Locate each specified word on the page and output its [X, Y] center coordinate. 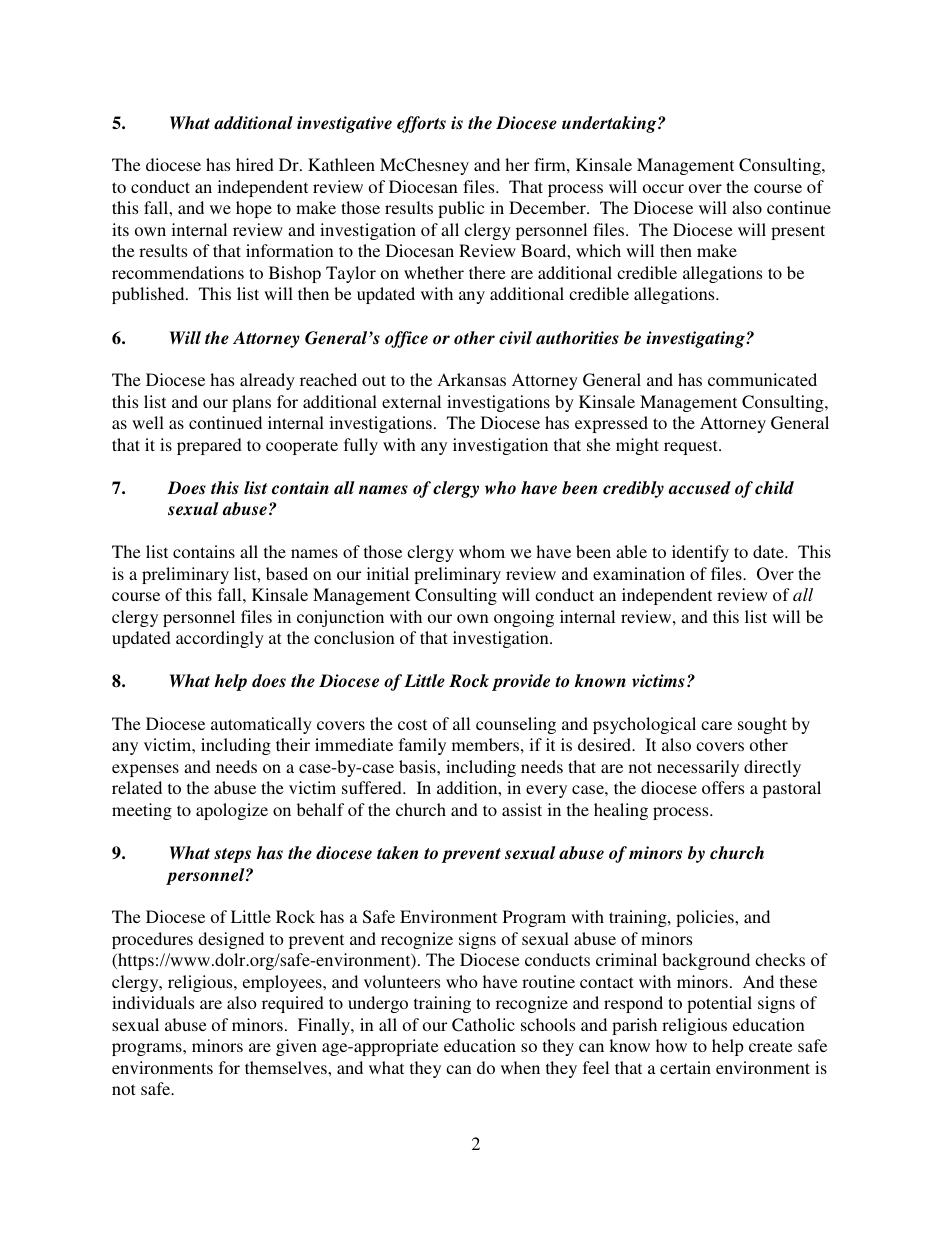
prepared [209, 446]
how [671, 1045]
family [422, 746]
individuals [153, 1002]
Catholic [483, 1025]
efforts [421, 124]
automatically [261, 725]
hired [255, 164]
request [692, 447]
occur [663, 188]
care [716, 725]
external [411, 401]
